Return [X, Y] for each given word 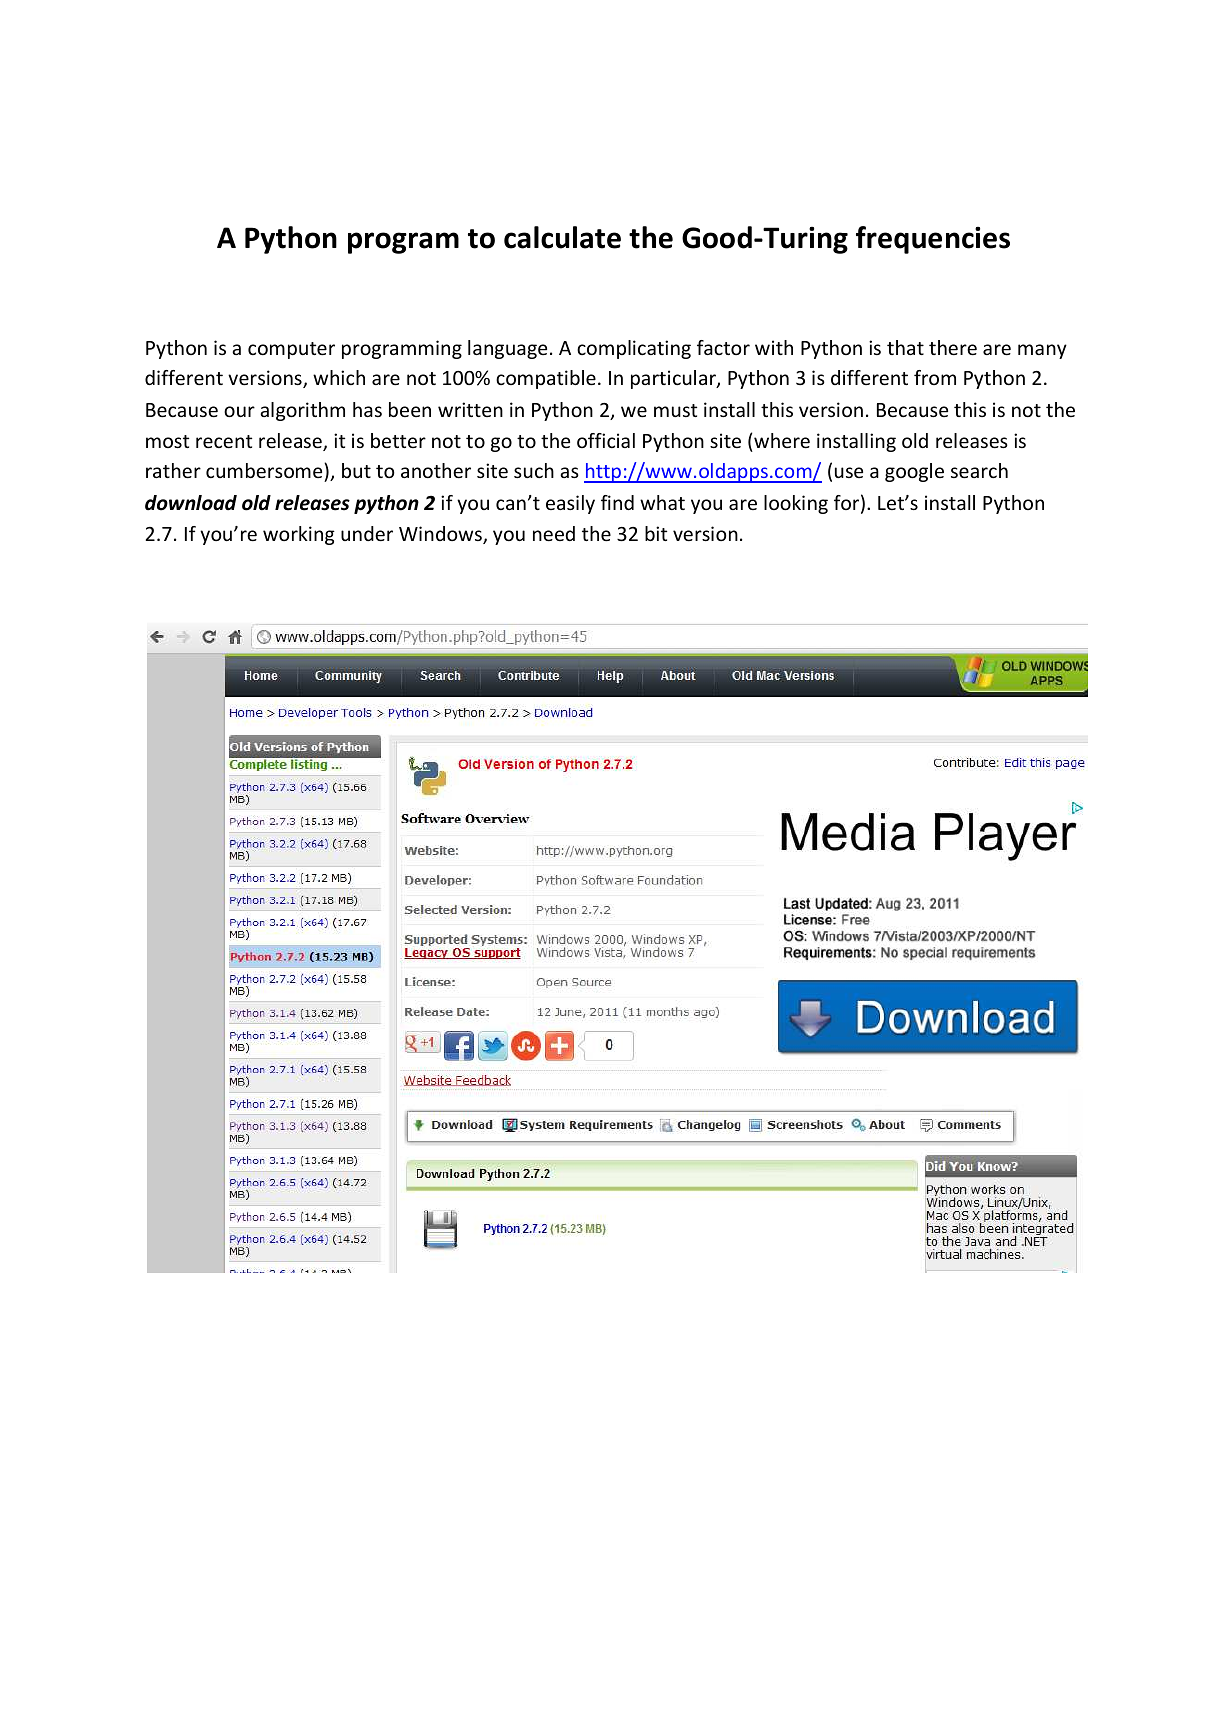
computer [291, 350]
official [606, 440]
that [905, 347]
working [299, 535]
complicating [634, 349]
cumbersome [265, 472]
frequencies [933, 240]
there [953, 347]
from [935, 377]
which [339, 377]
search [979, 470]
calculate [562, 237]
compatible [546, 379]
